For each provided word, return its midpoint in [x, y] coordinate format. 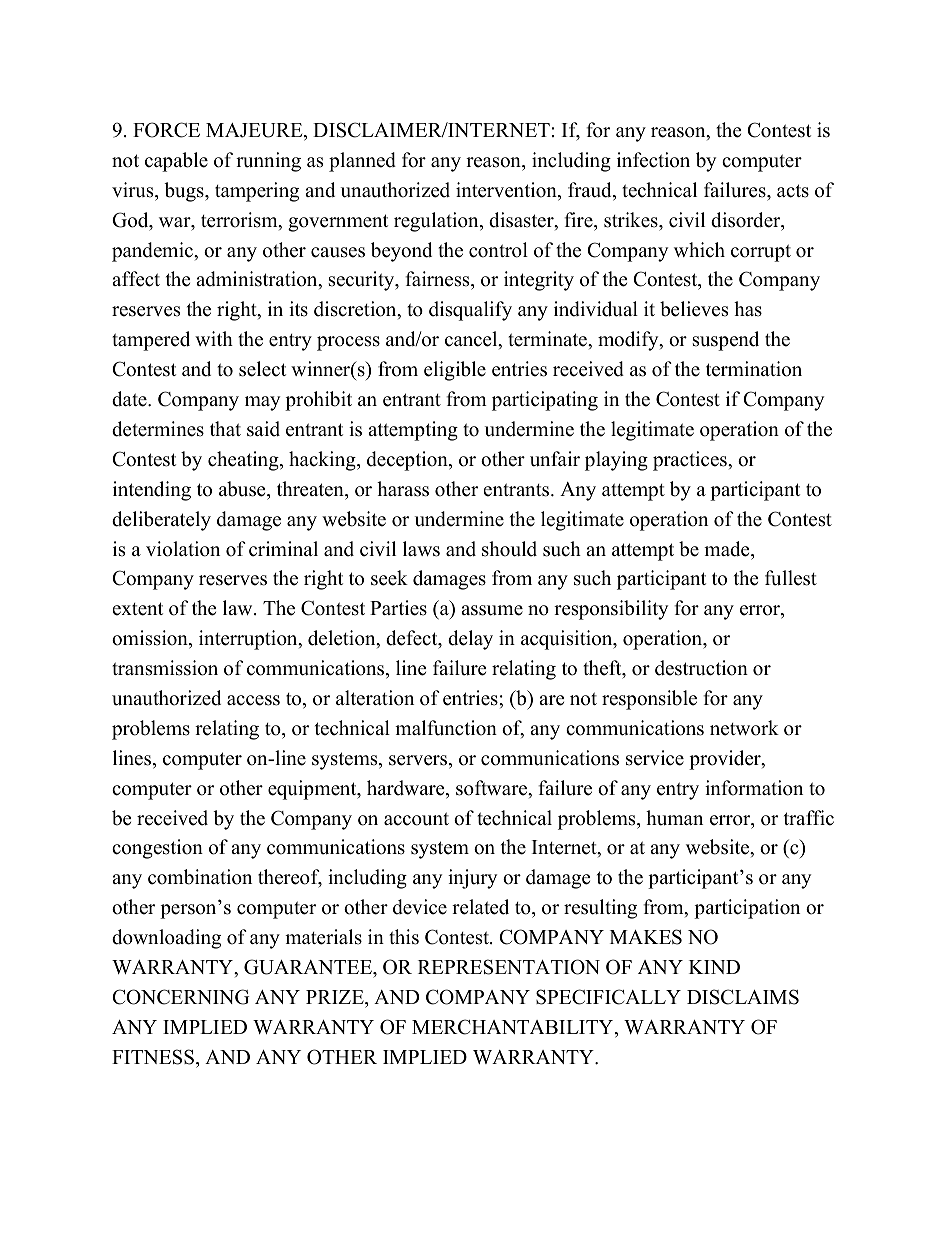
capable [176, 162]
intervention [507, 191]
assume [492, 610]
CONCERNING [180, 997]
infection [653, 160]
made [728, 549]
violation [183, 549]
